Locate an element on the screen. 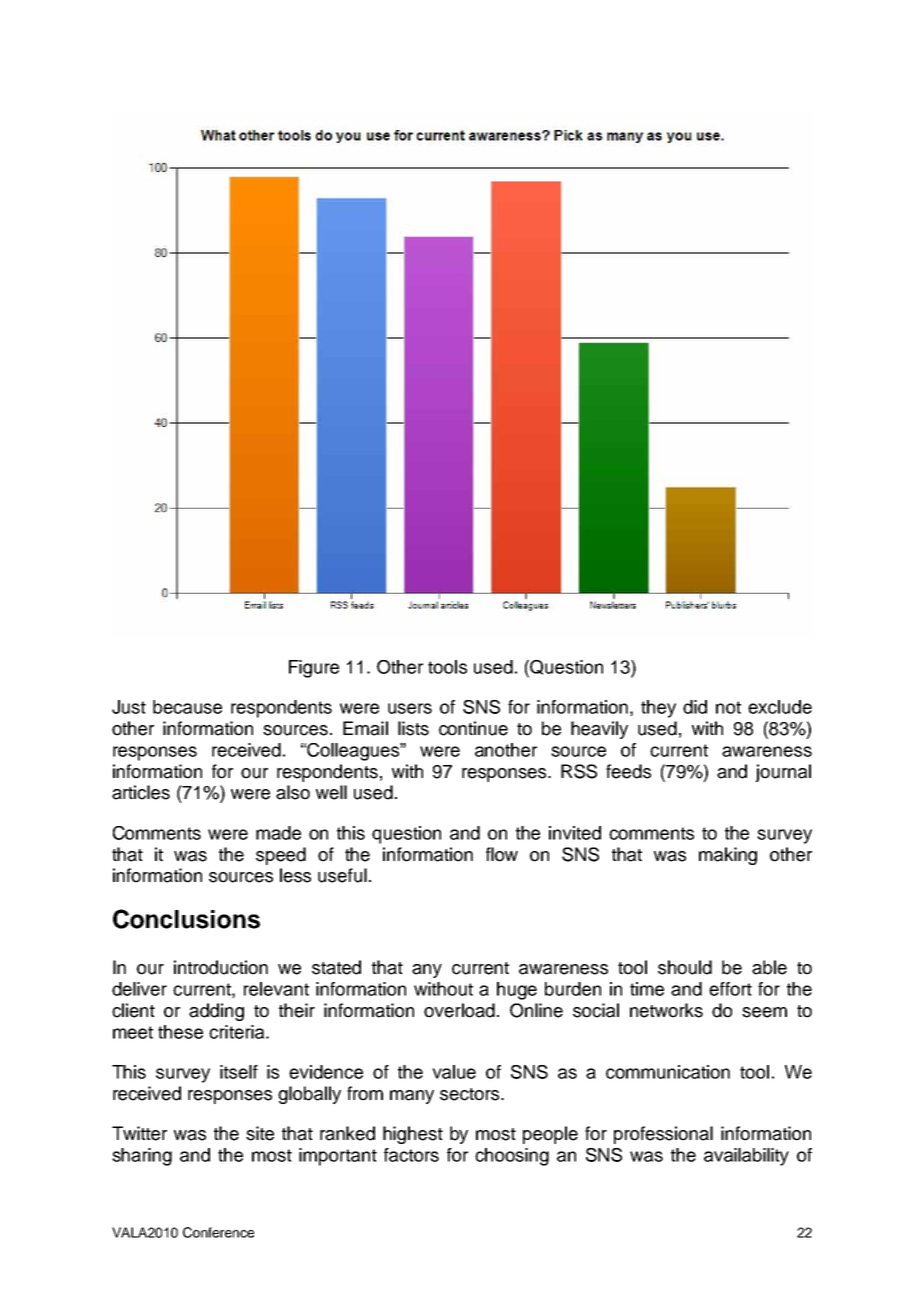 The height and width of the screenshot is (1308, 924). itself is located at coordinates (239, 1072).
